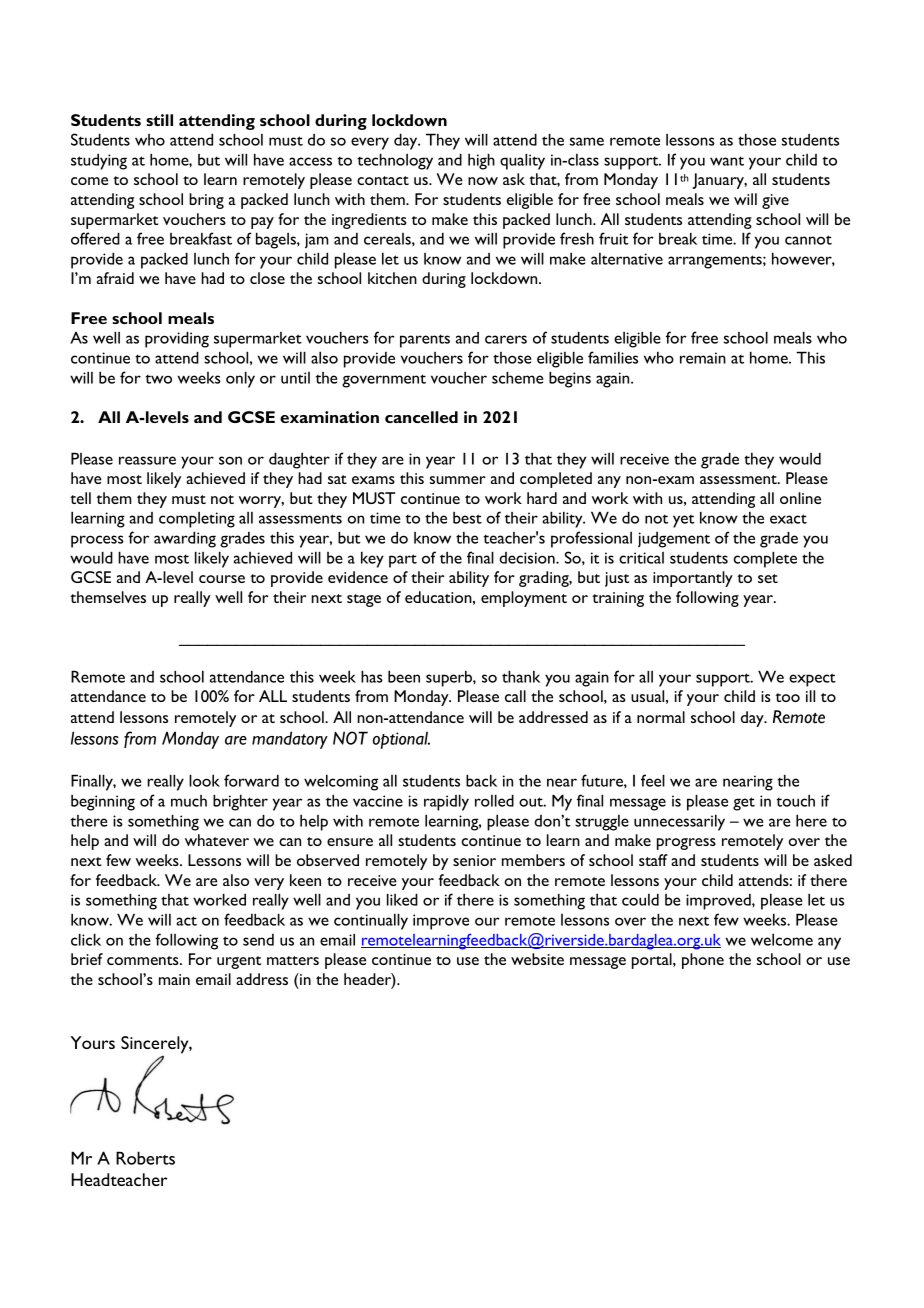  Describe the element at coordinates (145, 1158) in the screenshot. I see `Roberts` at that location.
